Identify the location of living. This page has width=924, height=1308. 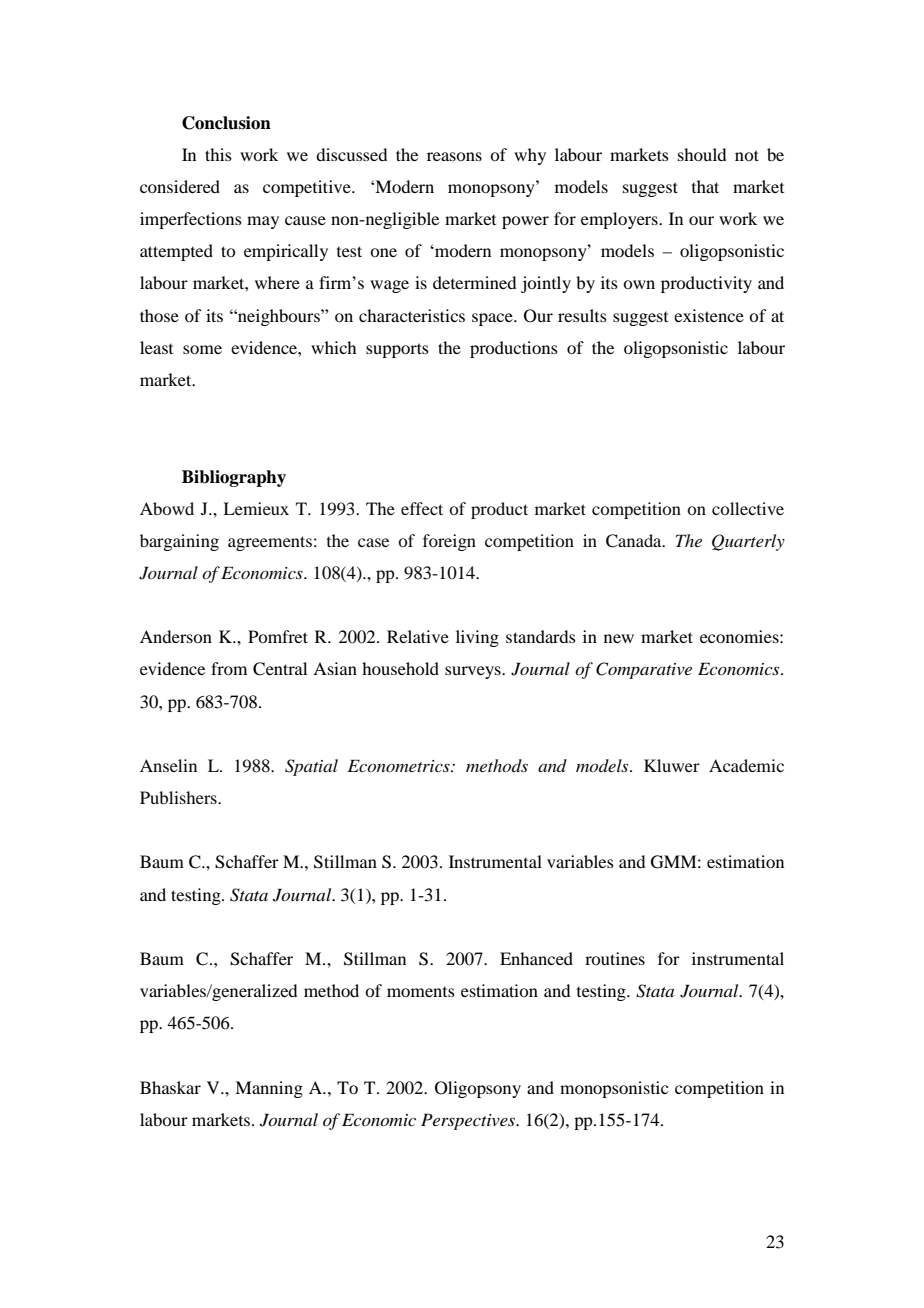
(477, 638).
